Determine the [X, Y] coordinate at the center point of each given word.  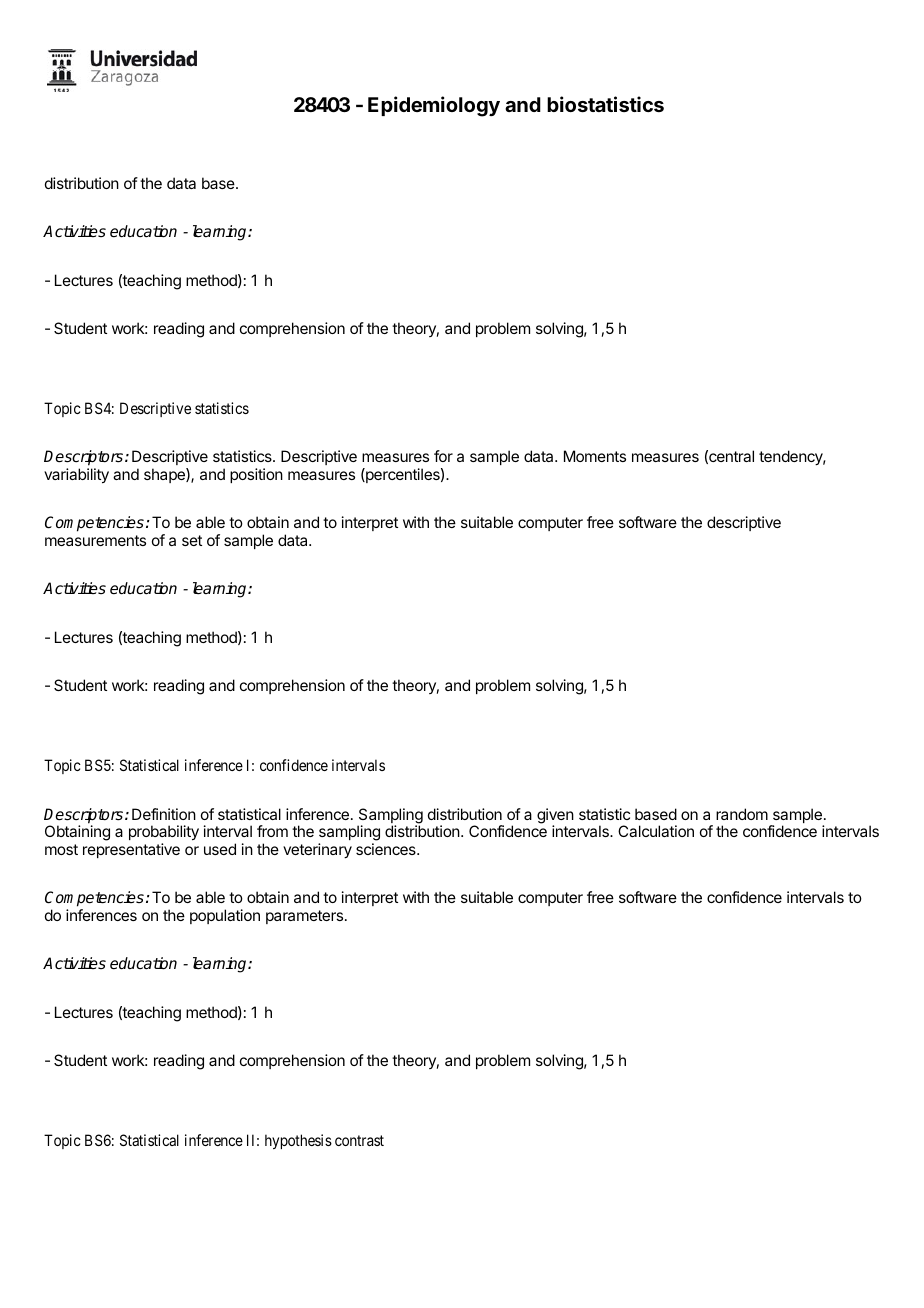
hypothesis [298, 1141]
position [256, 475]
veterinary [317, 851]
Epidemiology [434, 106]
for [443, 456]
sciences [387, 849]
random [742, 814]
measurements [95, 540]
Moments [595, 456]
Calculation [656, 831]
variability [76, 476]
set [192, 540]
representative [131, 850]
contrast [359, 1140]
